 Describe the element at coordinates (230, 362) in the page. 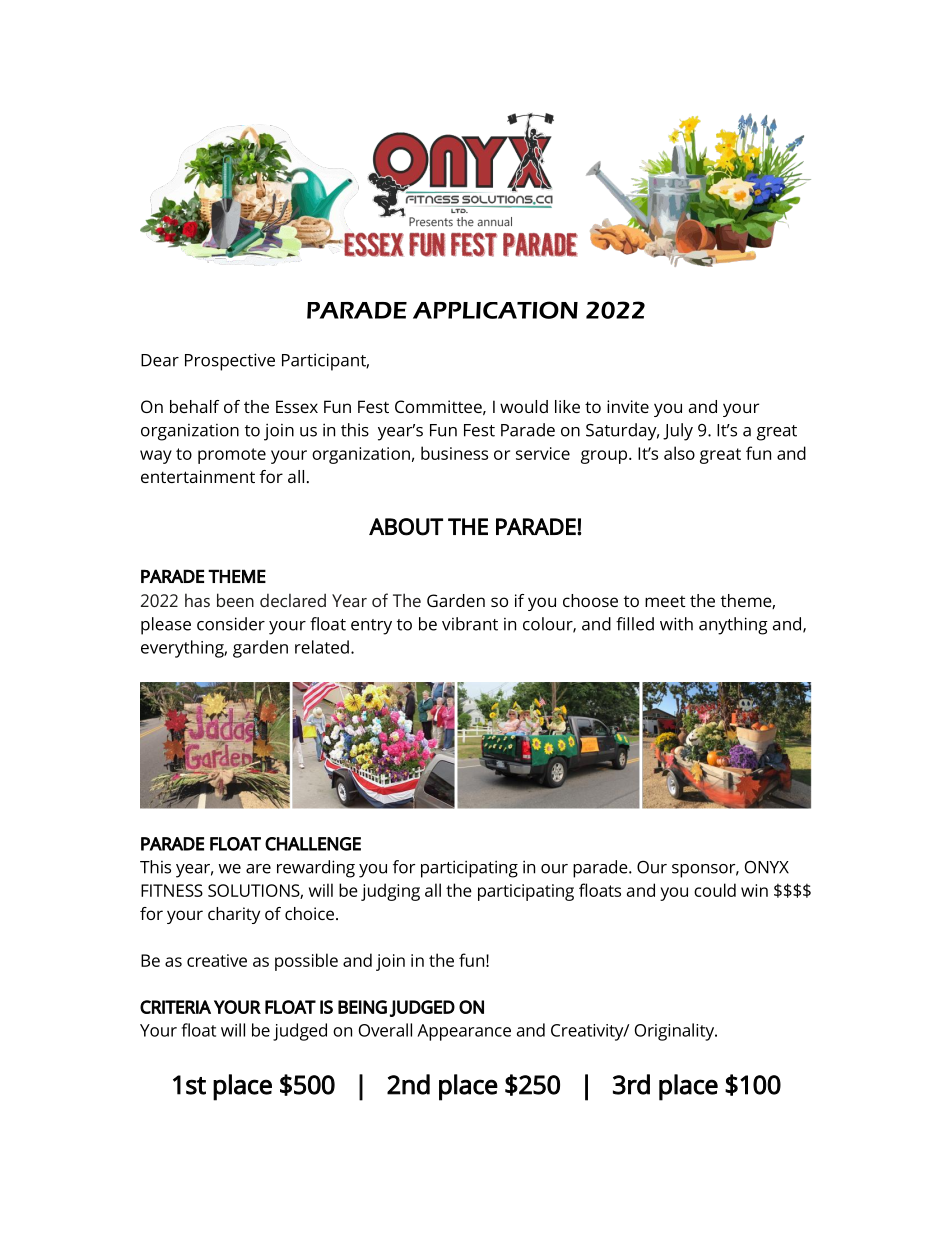

I see `Prospective` at that location.
